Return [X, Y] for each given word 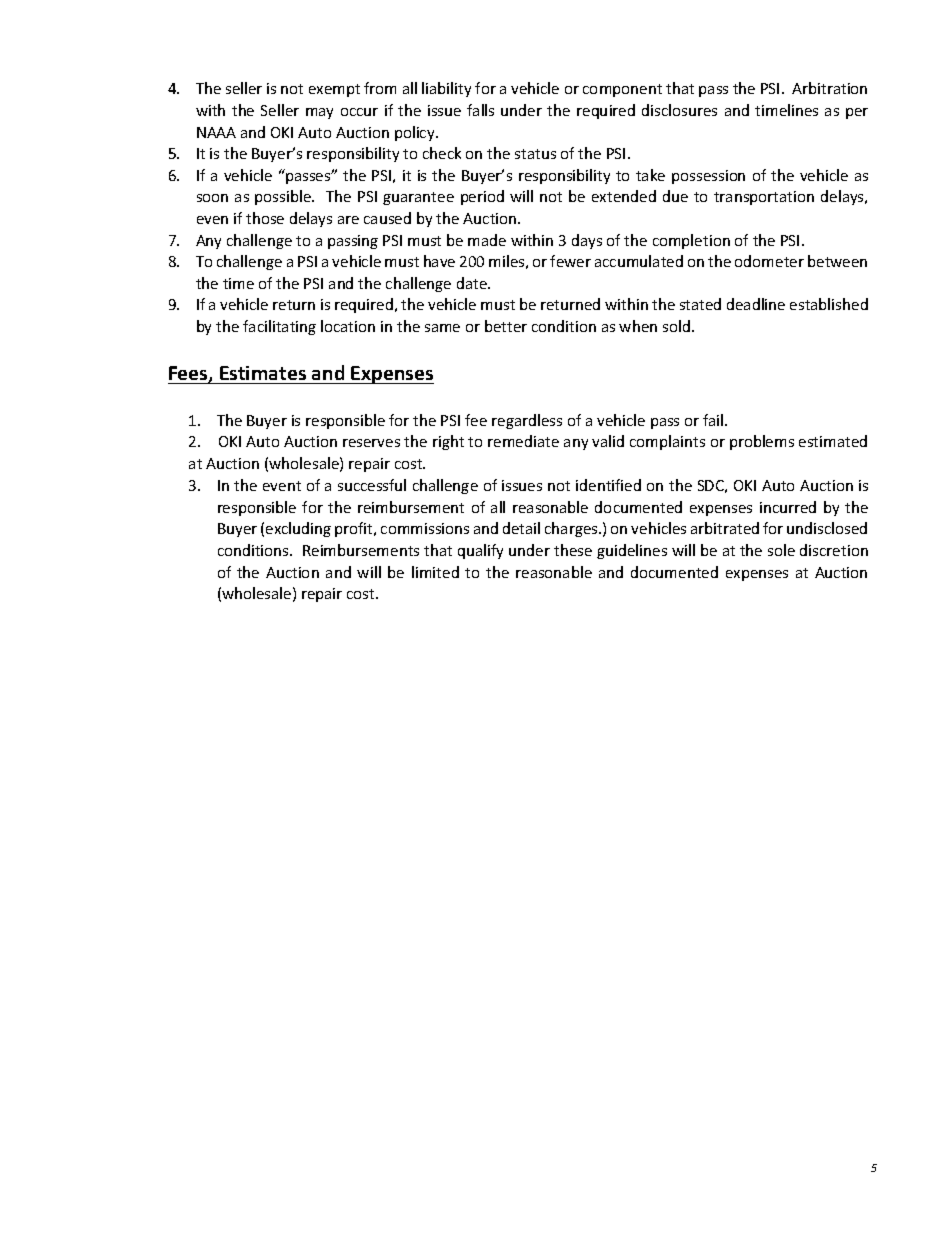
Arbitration [829, 88]
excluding [298, 529]
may [319, 113]
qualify [480, 551]
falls [480, 110]
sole [781, 550]
